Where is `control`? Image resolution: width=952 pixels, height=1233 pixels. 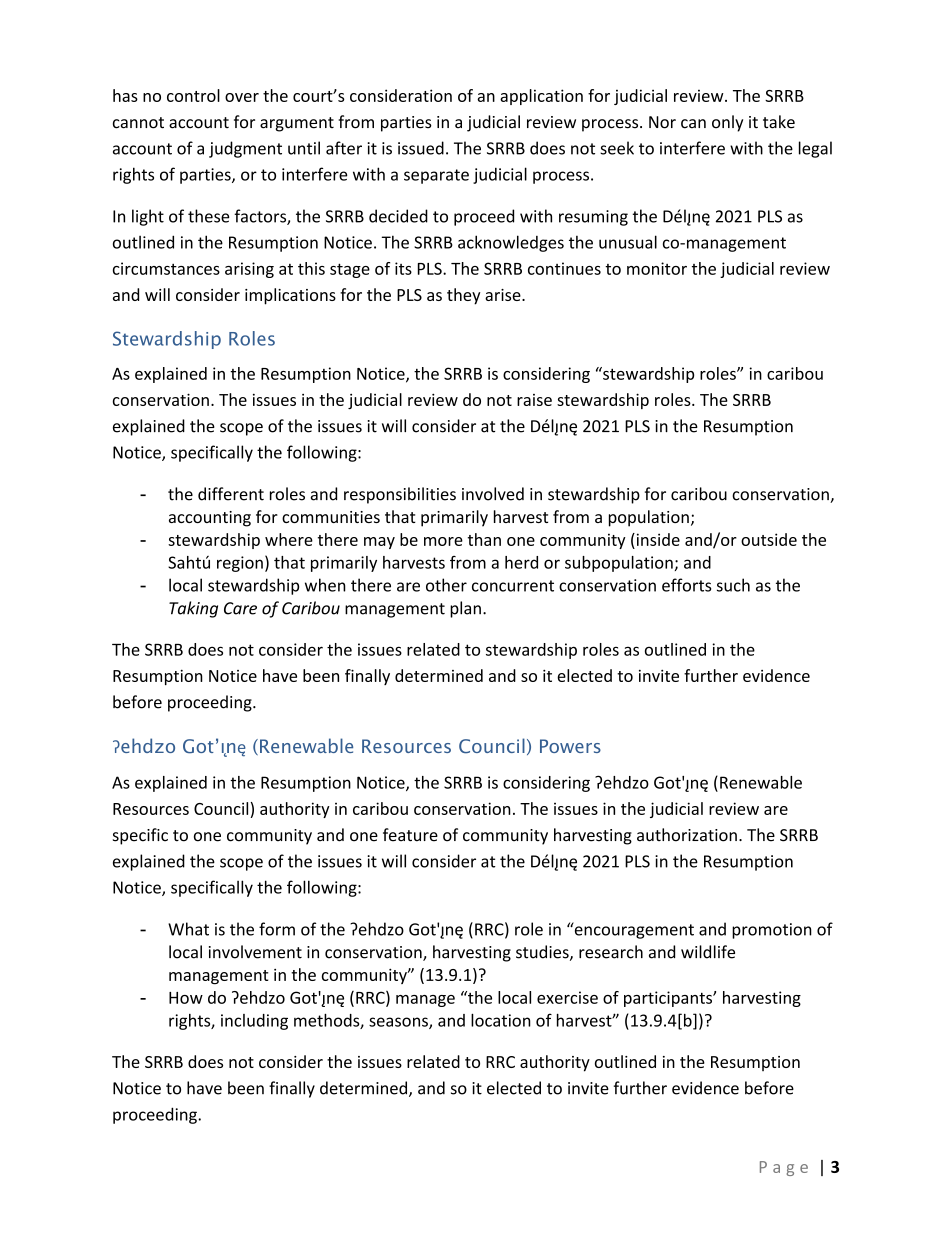 control is located at coordinates (193, 95).
